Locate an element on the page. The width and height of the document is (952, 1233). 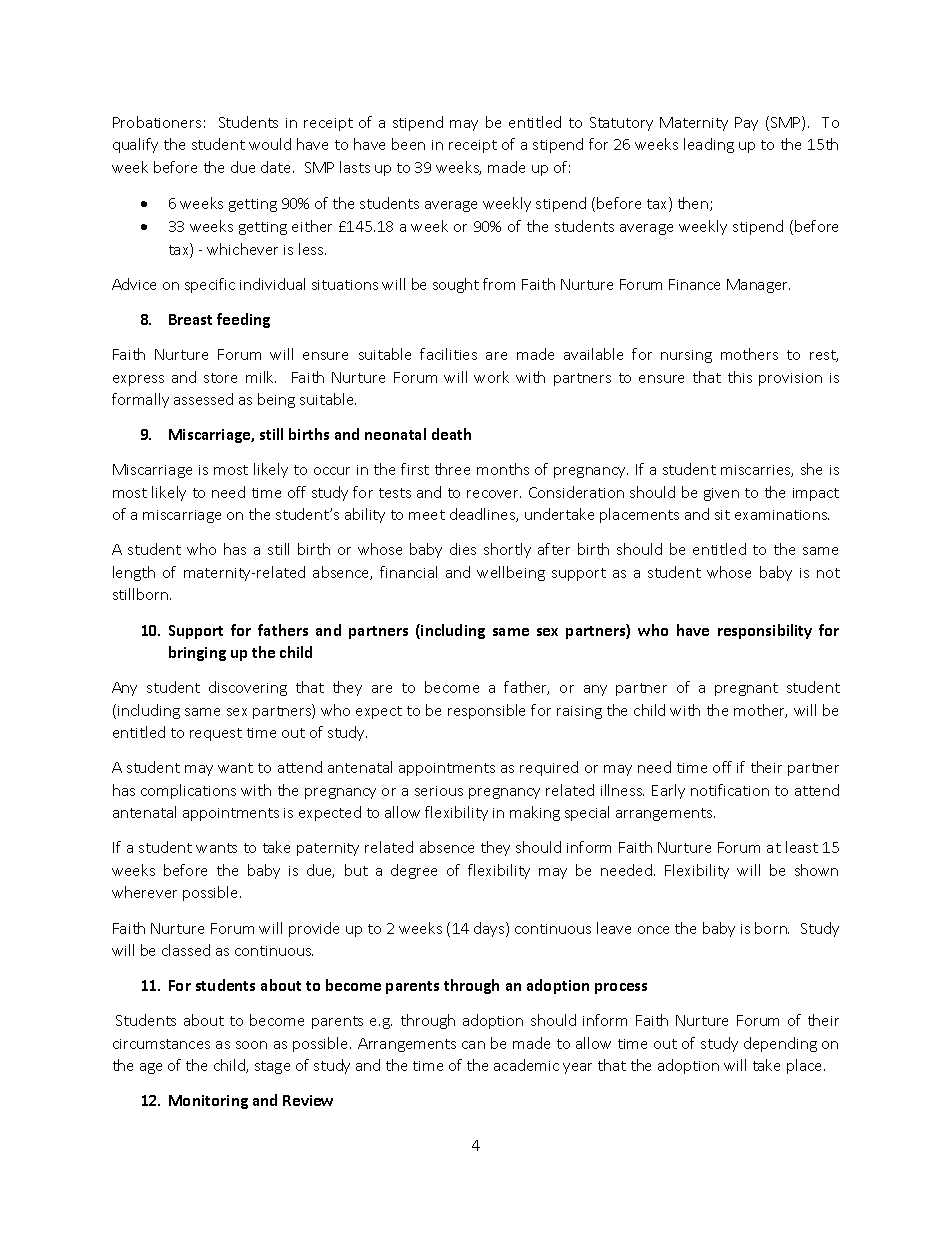
been is located at coordinates (408, 144).
